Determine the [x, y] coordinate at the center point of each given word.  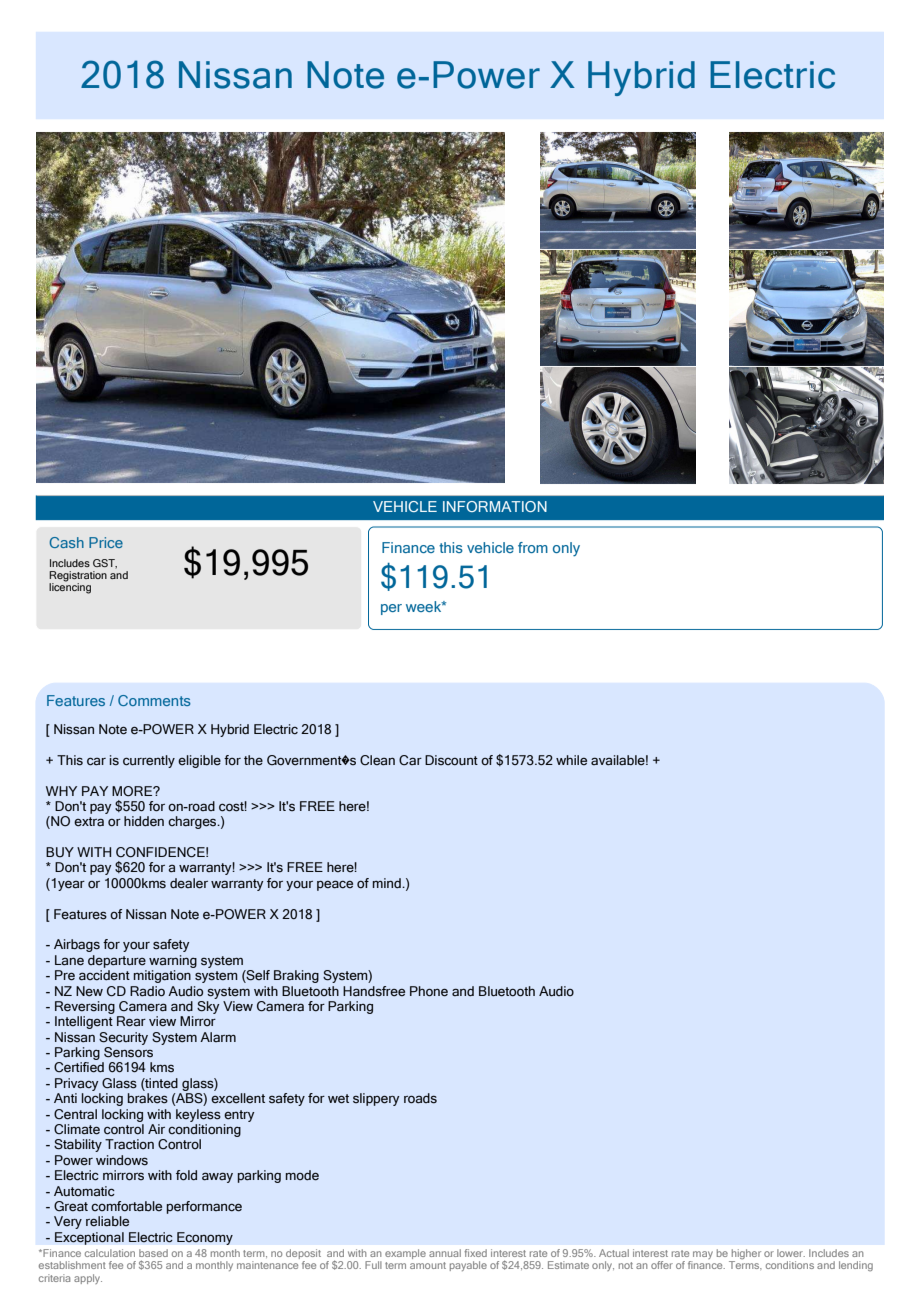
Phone [429, 991]
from [533, 547]
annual [445, 1253]
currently [149, 761]
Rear [131, 1021]
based [153, 1253]
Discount [451, 760]
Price [106, 542]
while [571, 760]
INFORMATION [495, 506]
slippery [376, 1099]
